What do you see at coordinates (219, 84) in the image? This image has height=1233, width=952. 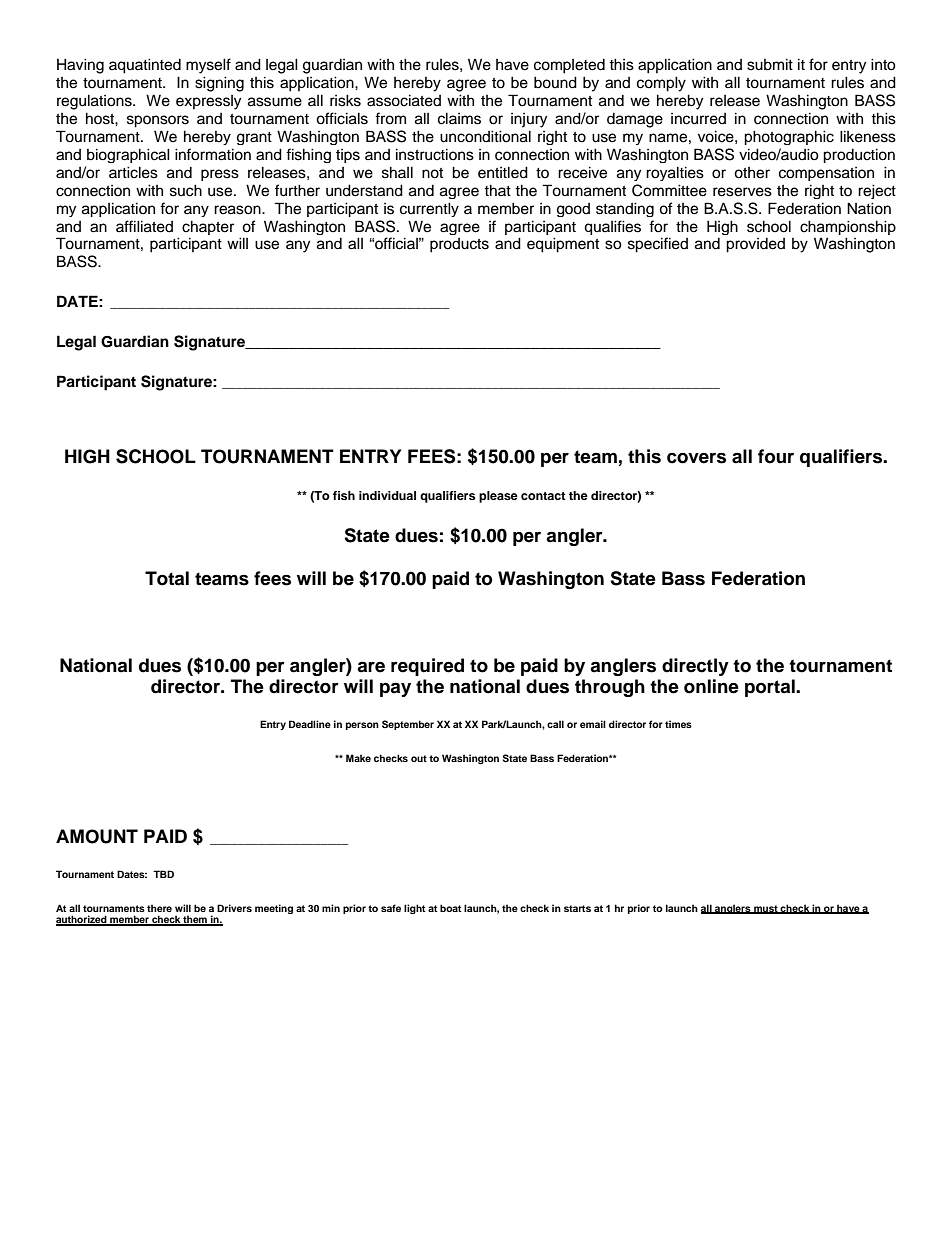 I see `signing` at bounding box center [219, 84].
